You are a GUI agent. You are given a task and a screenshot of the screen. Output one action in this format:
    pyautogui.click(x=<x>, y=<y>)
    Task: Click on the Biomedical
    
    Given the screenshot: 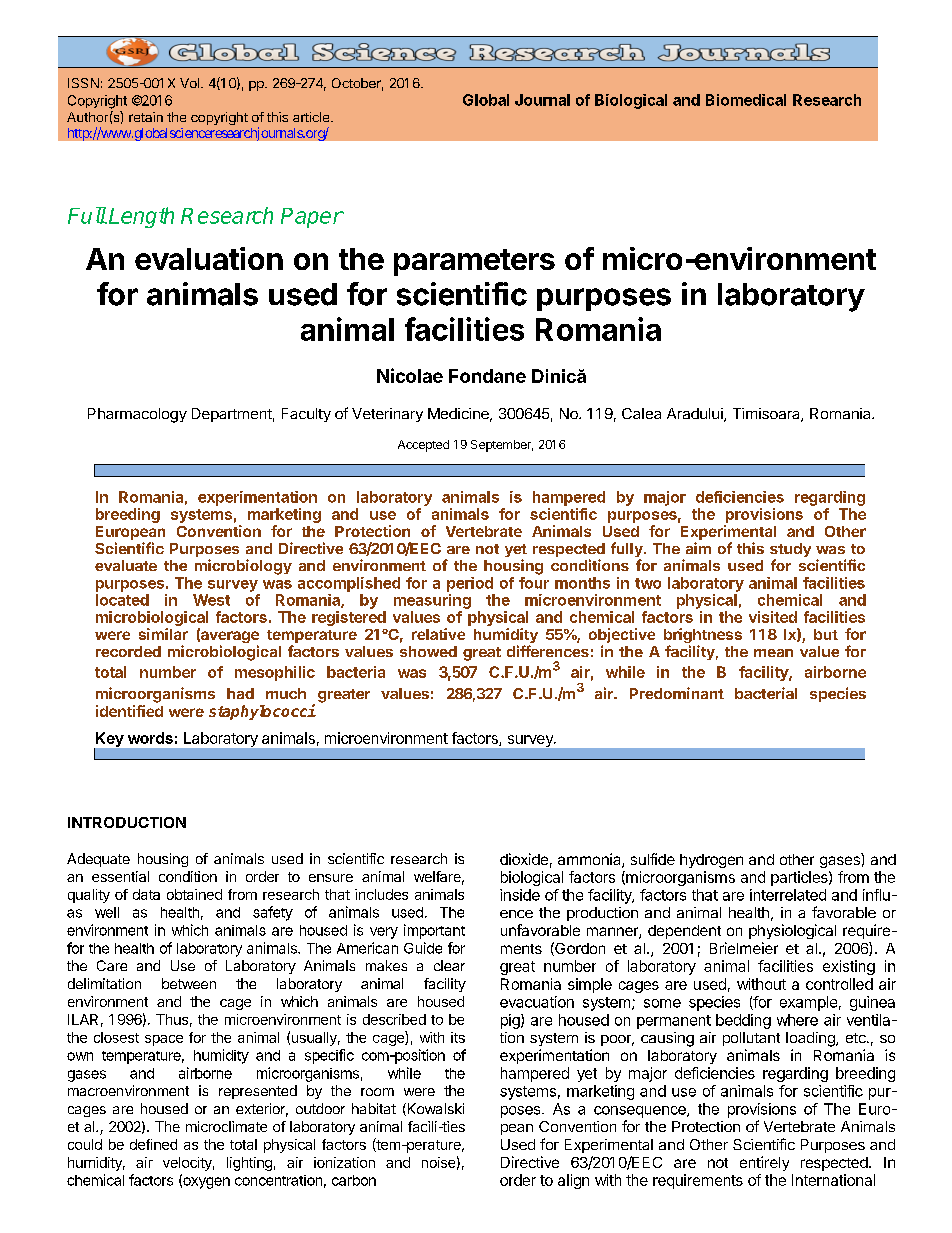 What is the action you would take?
    pyautogui.click(x=746, y=100)
